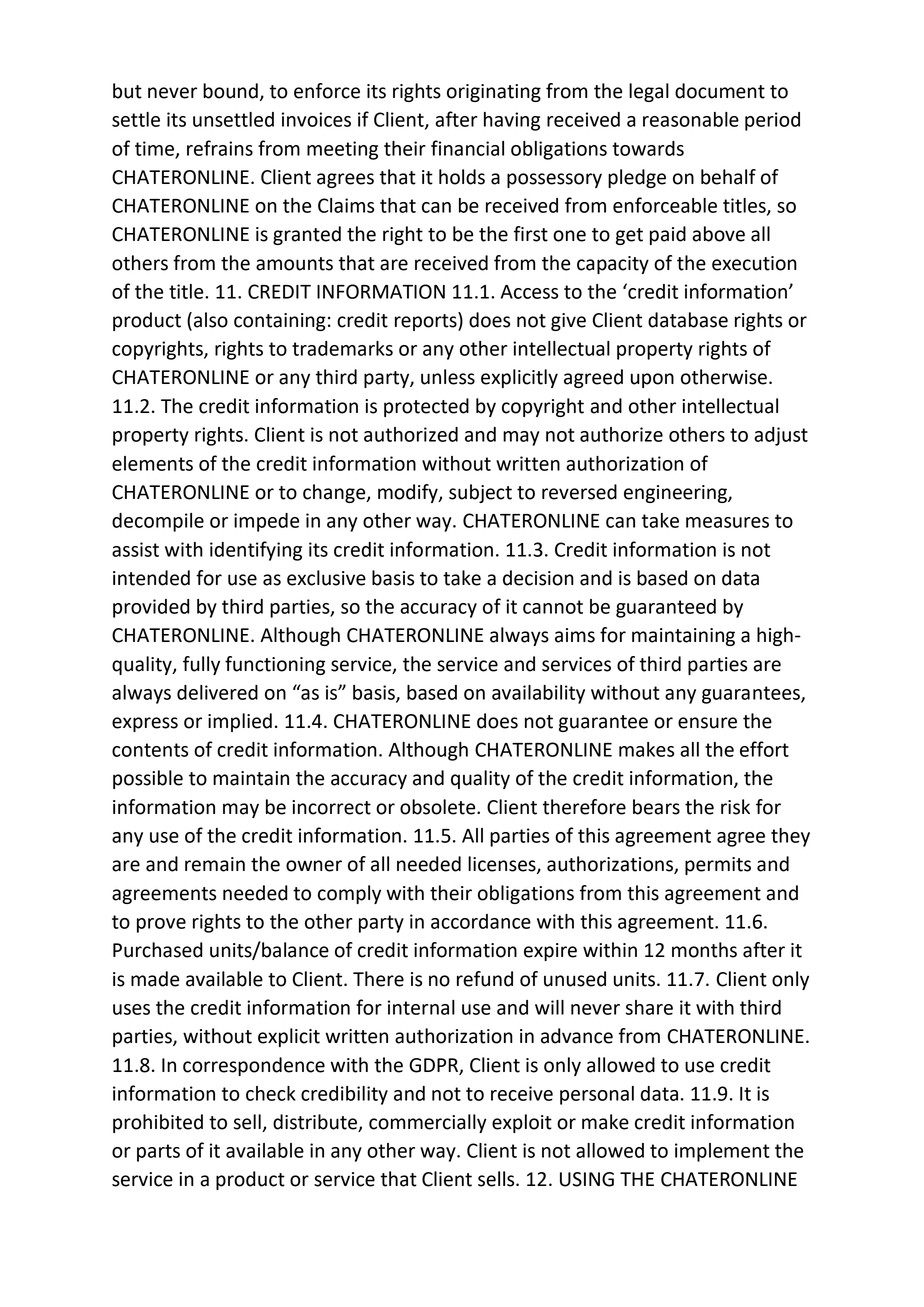  What do you see at coordinates (691, 119) in the screenshot?
I see `reasonable` at bounding box center [691, 119].
